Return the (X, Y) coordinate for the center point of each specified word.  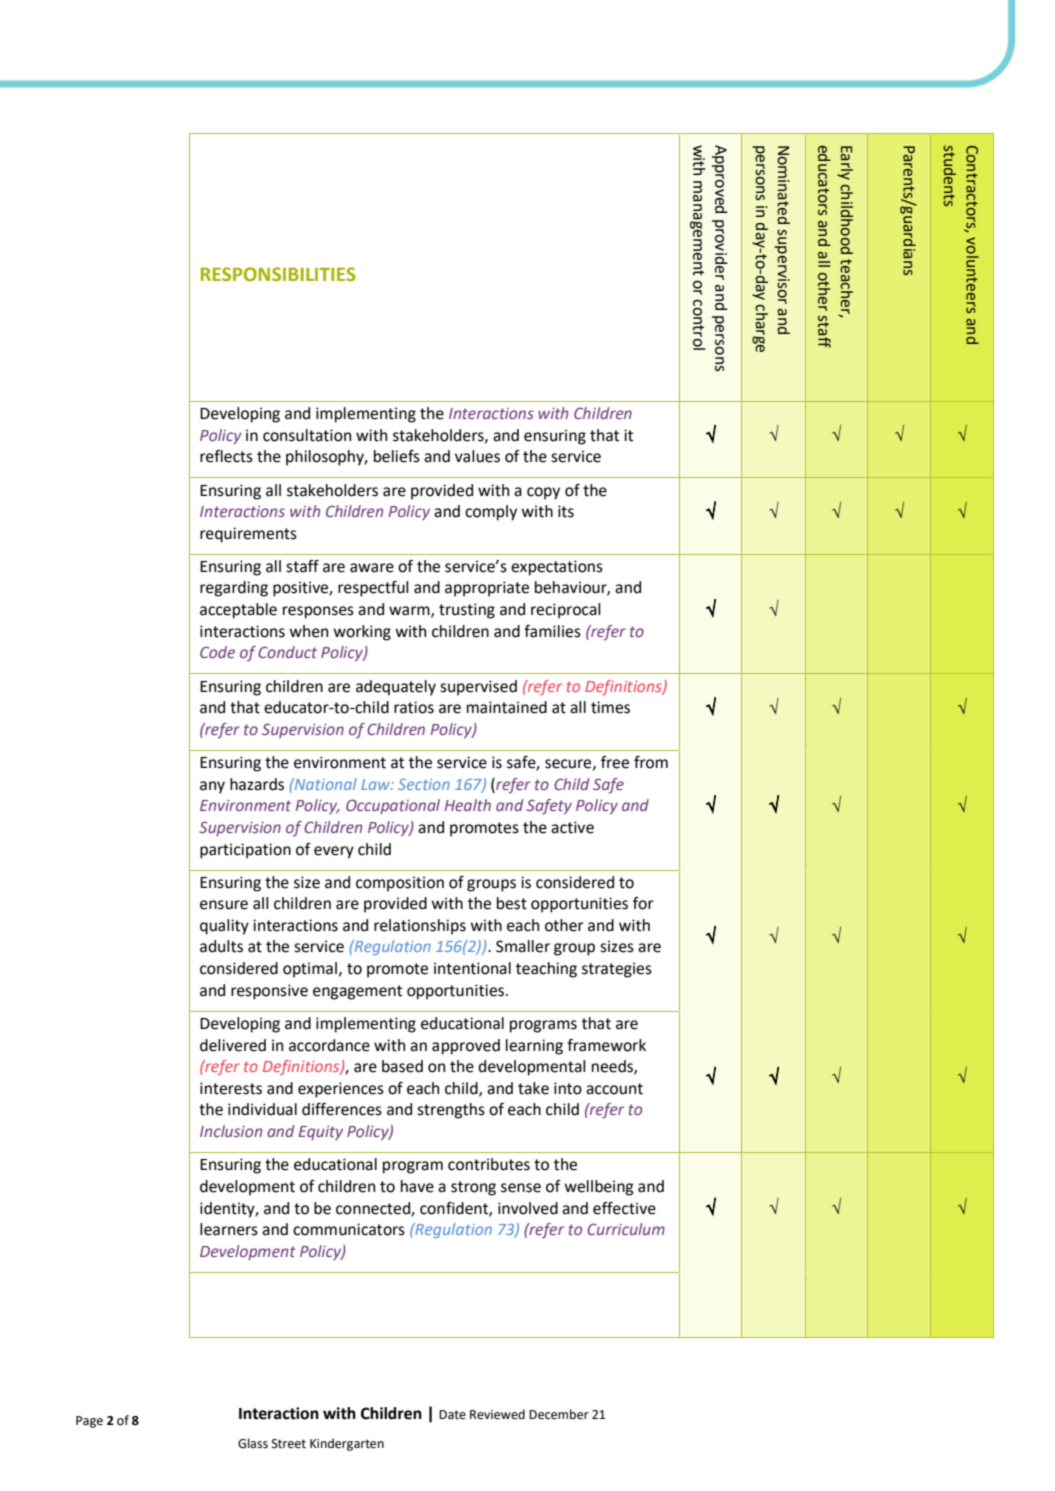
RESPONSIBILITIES (278, 274)
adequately (396, 688)
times (610, 707)
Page (89, 1422)
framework (606, 1045)
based (402, 1066)
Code (217, 652)
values (477, 456)
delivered (233, 1045)
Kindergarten (347, 1444)
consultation (307, 435)
